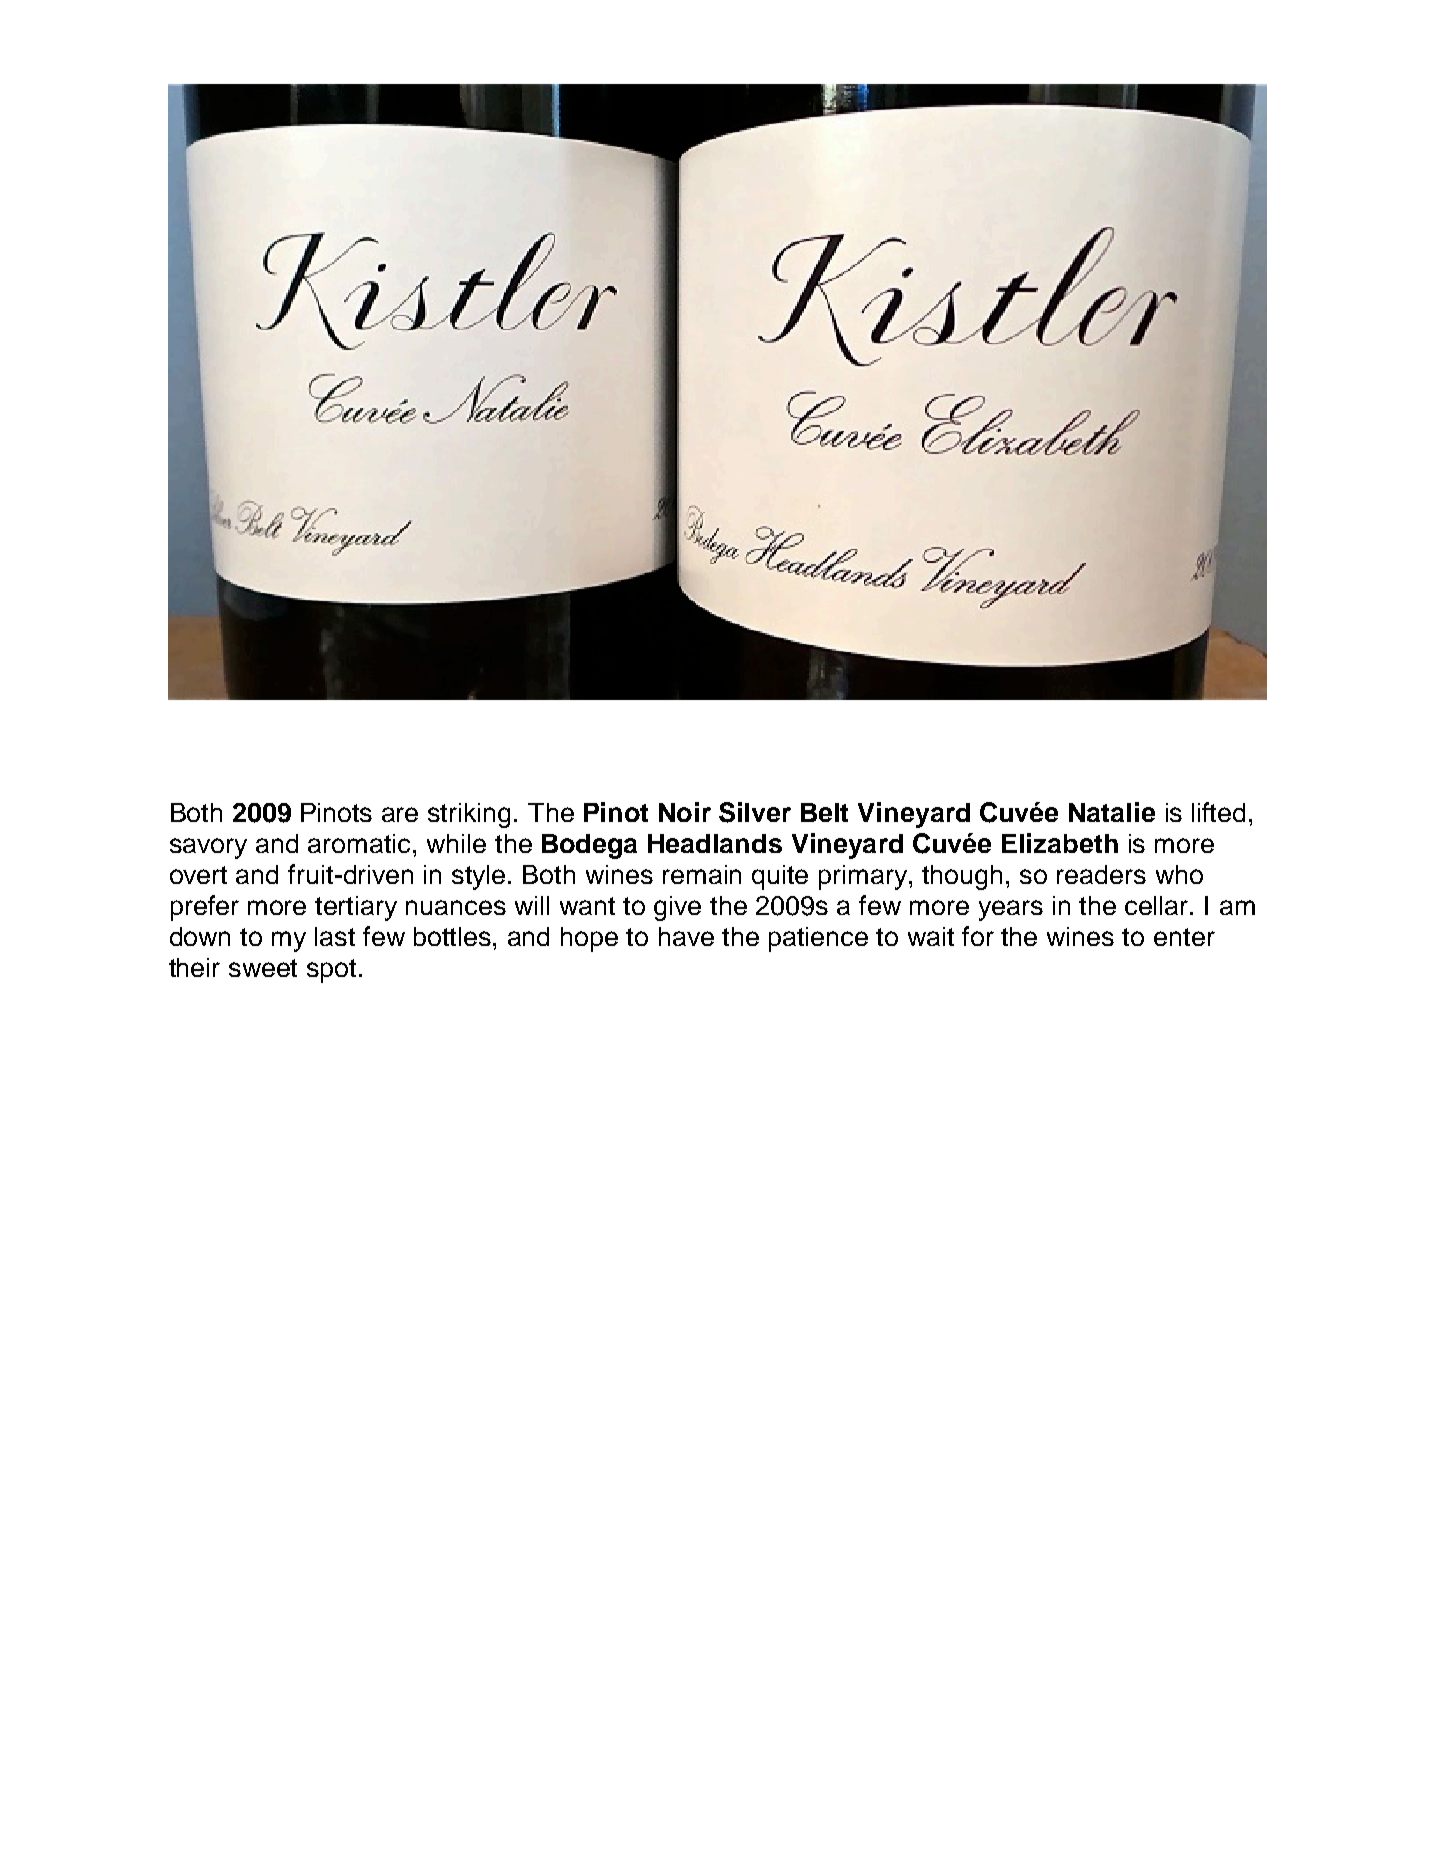 The width and height of the screenshot is (1435, 1858). What do you see at coordinates (677, 908) in the screenshot?
I see `give` at bounding box center [677, 908].
